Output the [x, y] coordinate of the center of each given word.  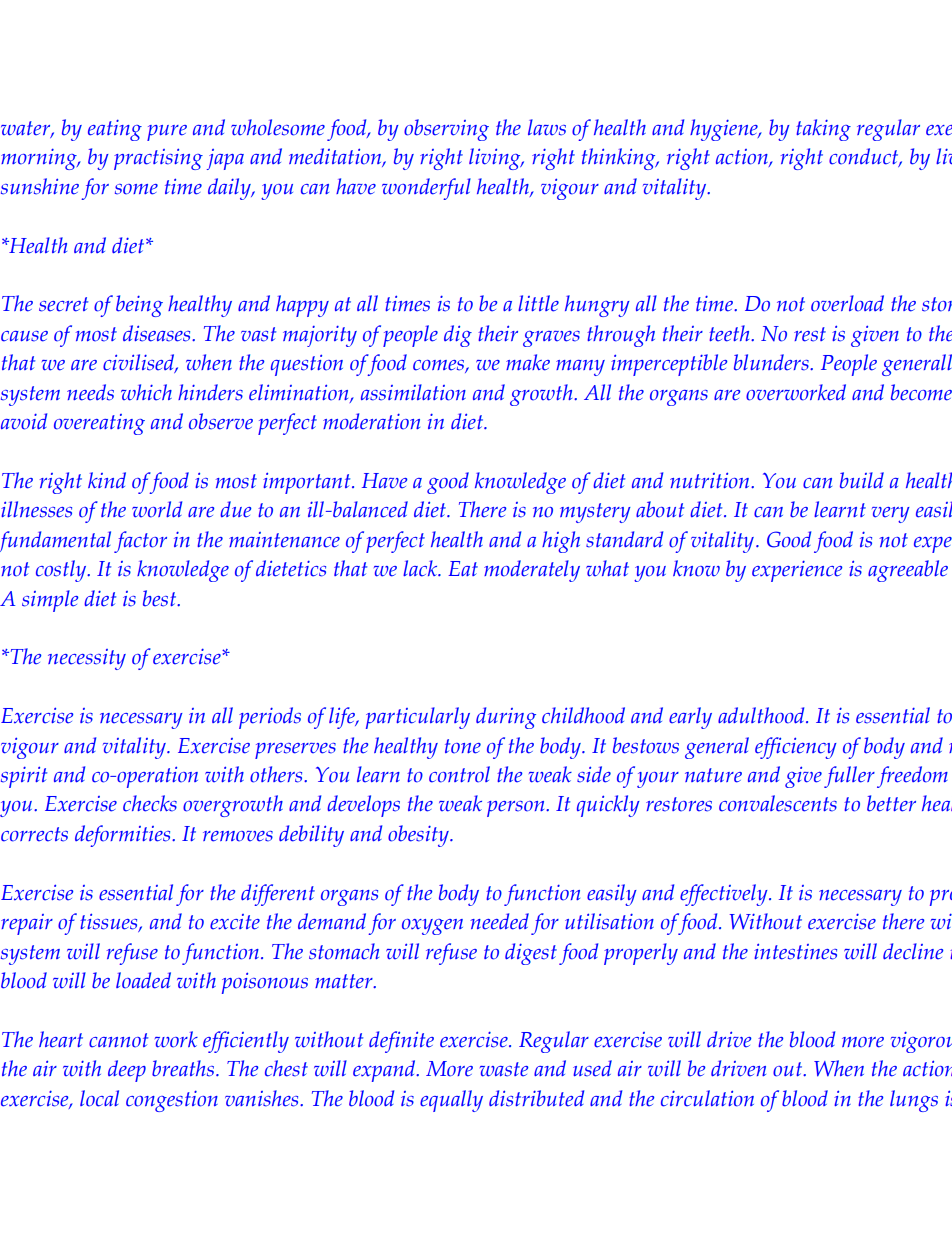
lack [421, 568]
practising [158, 159]
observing [446, 130]
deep [127, 1071]
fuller [849, 777]
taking [823, 130]
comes [439, 366]
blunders [772, 362]
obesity [419, 836]
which [146, 392]
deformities [124, 836]
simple [50, 601]
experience [797, 571]
